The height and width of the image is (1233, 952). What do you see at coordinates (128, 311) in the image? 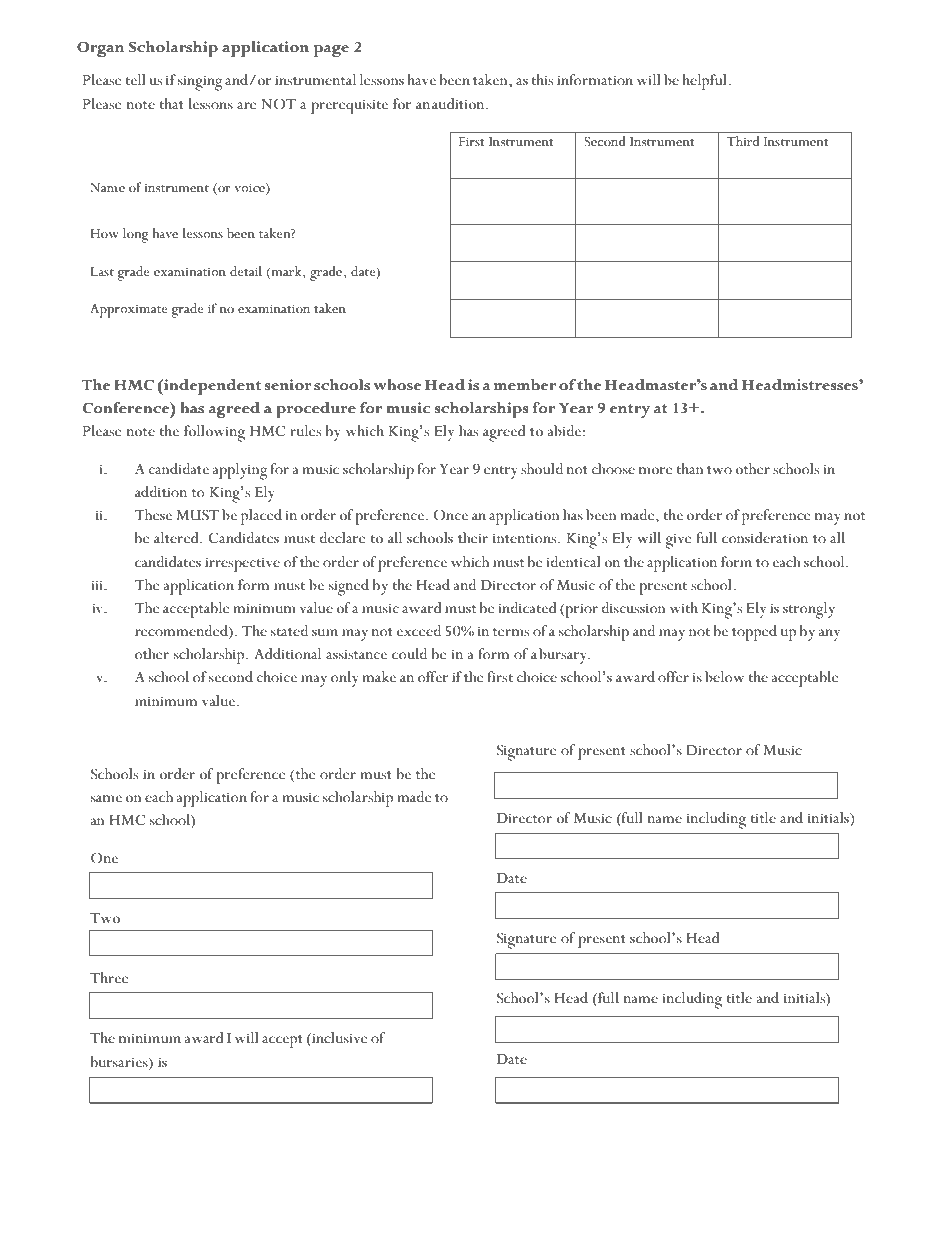
I see `Approximate` at bounding box center [128, 311].
